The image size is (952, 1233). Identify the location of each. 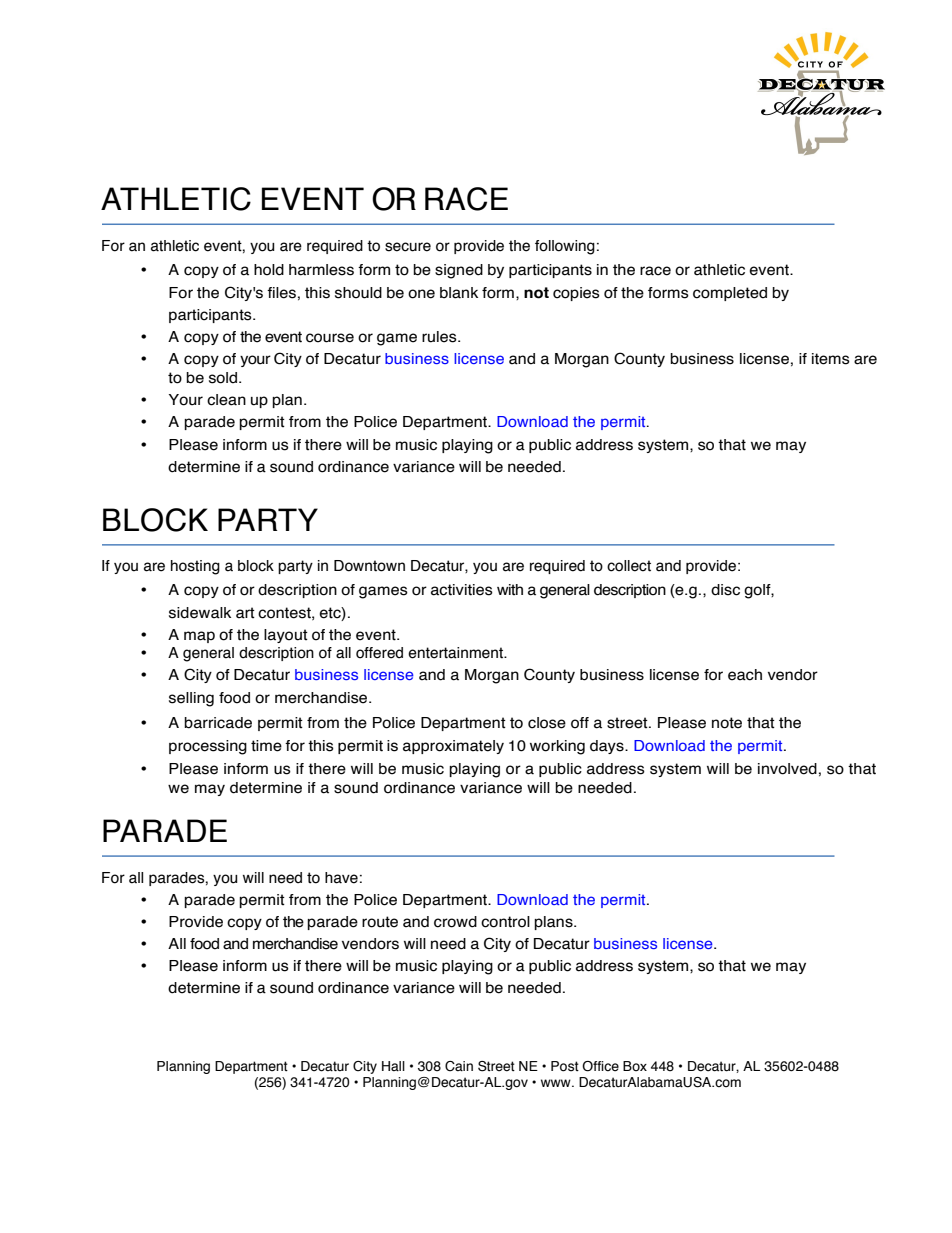
(745, 675).
